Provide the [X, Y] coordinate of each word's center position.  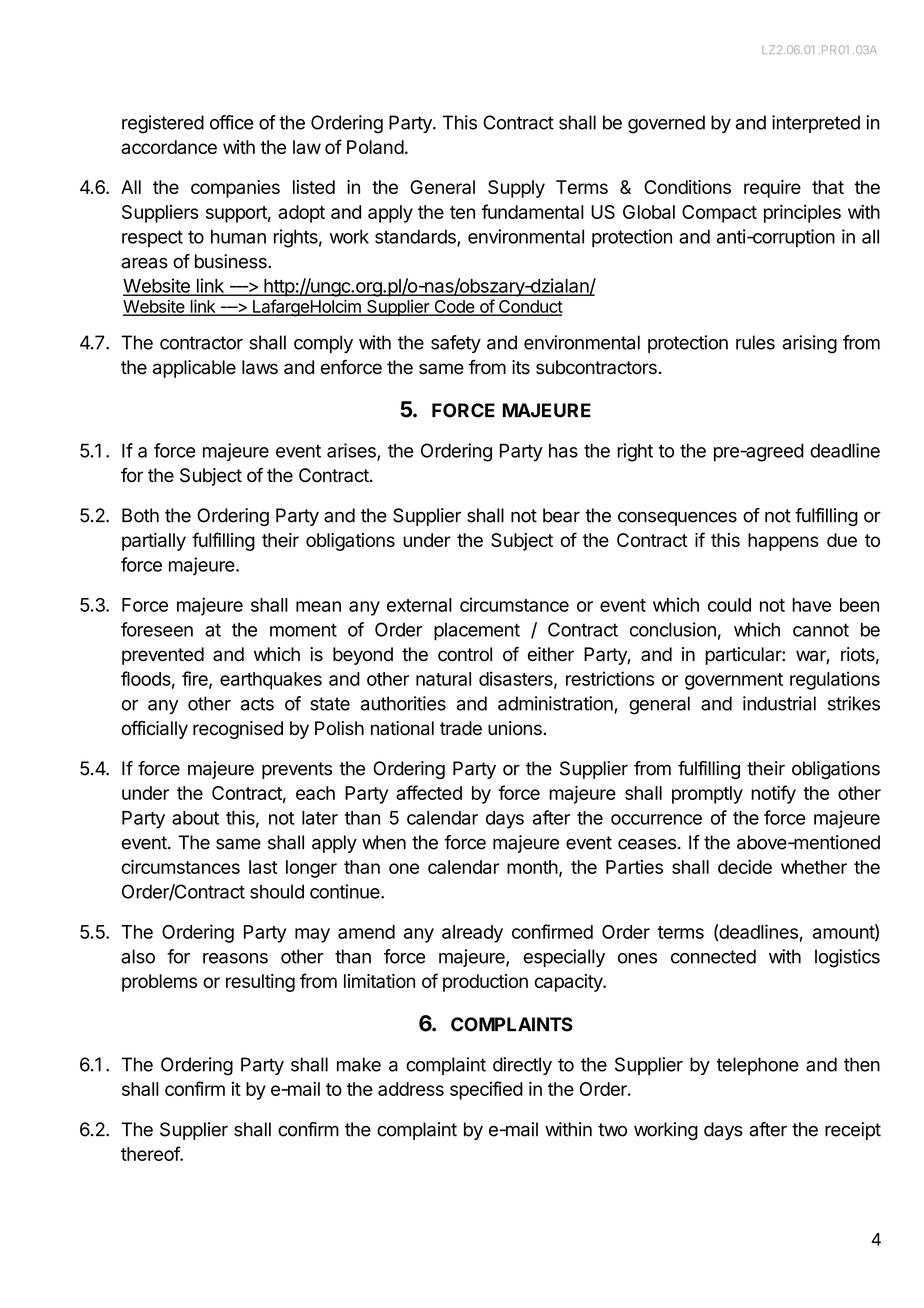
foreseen [157, 629]
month [532, 867]
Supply [516, 189]
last [263, 867]
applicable [194, 369]
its [521, 367]
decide [745, 866]
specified [486, 1090]
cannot [821, 630]
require [772, 189]
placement [477, 632]
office [232, 122]
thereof [151, 1153]
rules [755, 342]
